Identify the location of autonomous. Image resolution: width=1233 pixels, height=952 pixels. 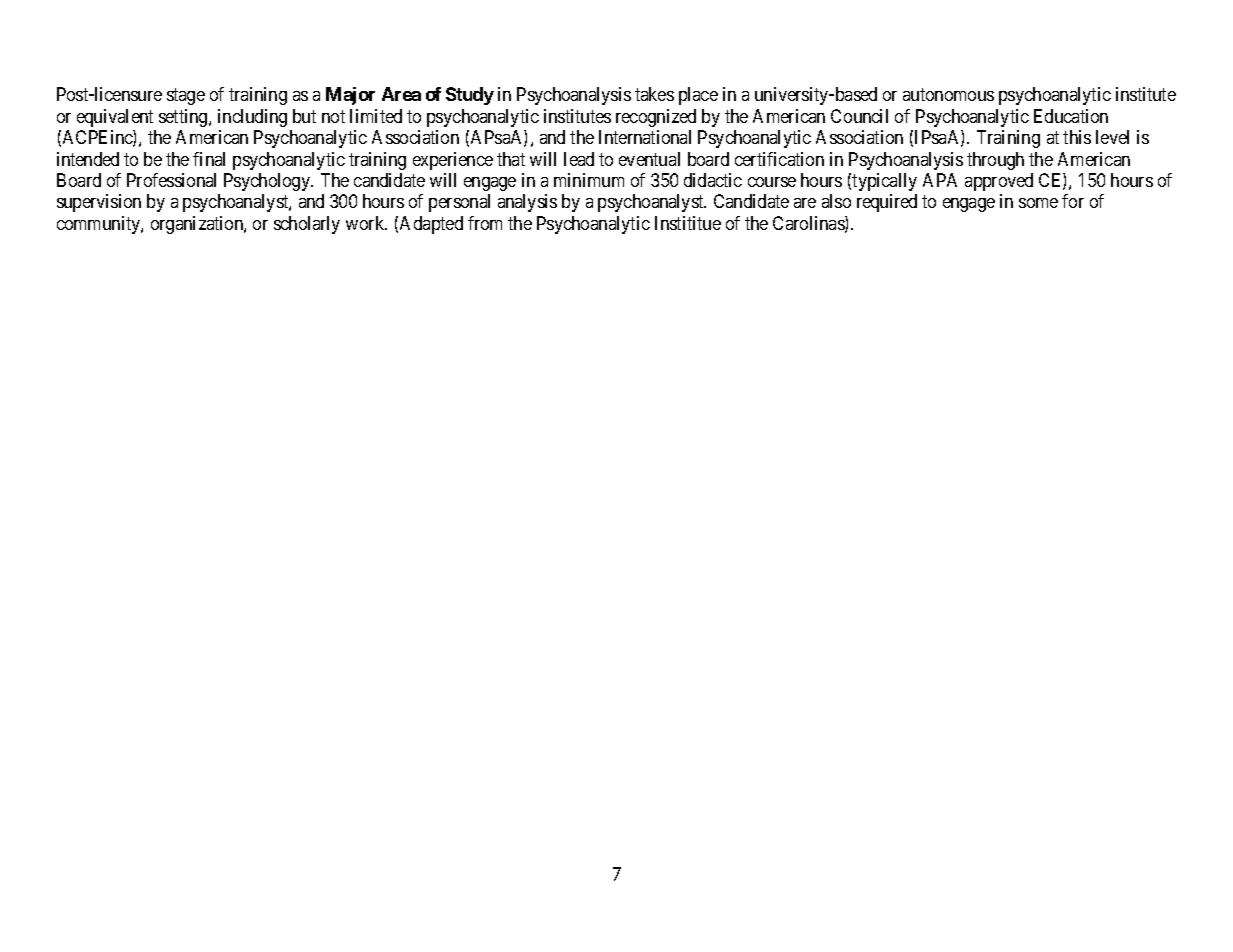
(948, 94).
